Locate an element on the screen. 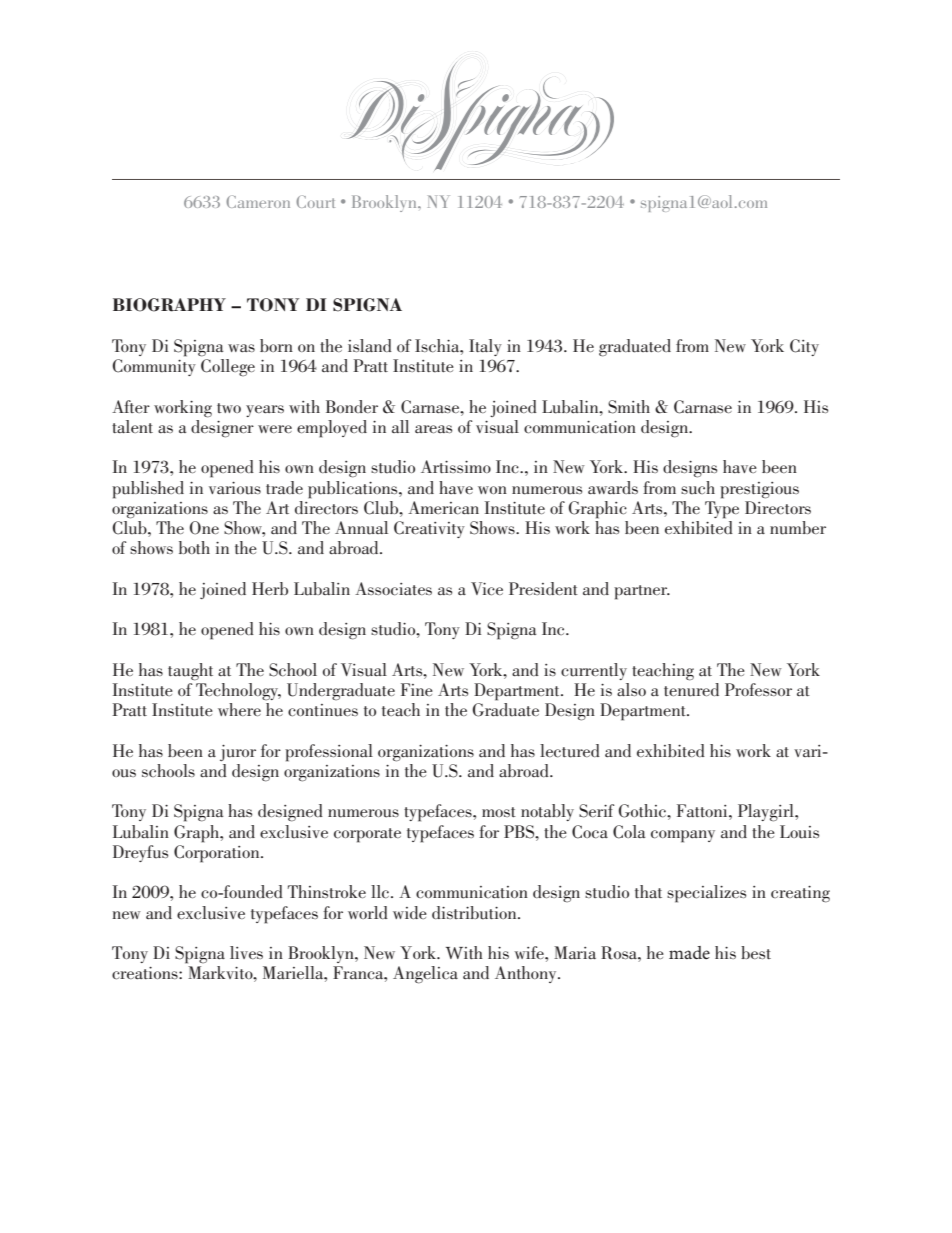  two is located at coordinates (229, 408).
